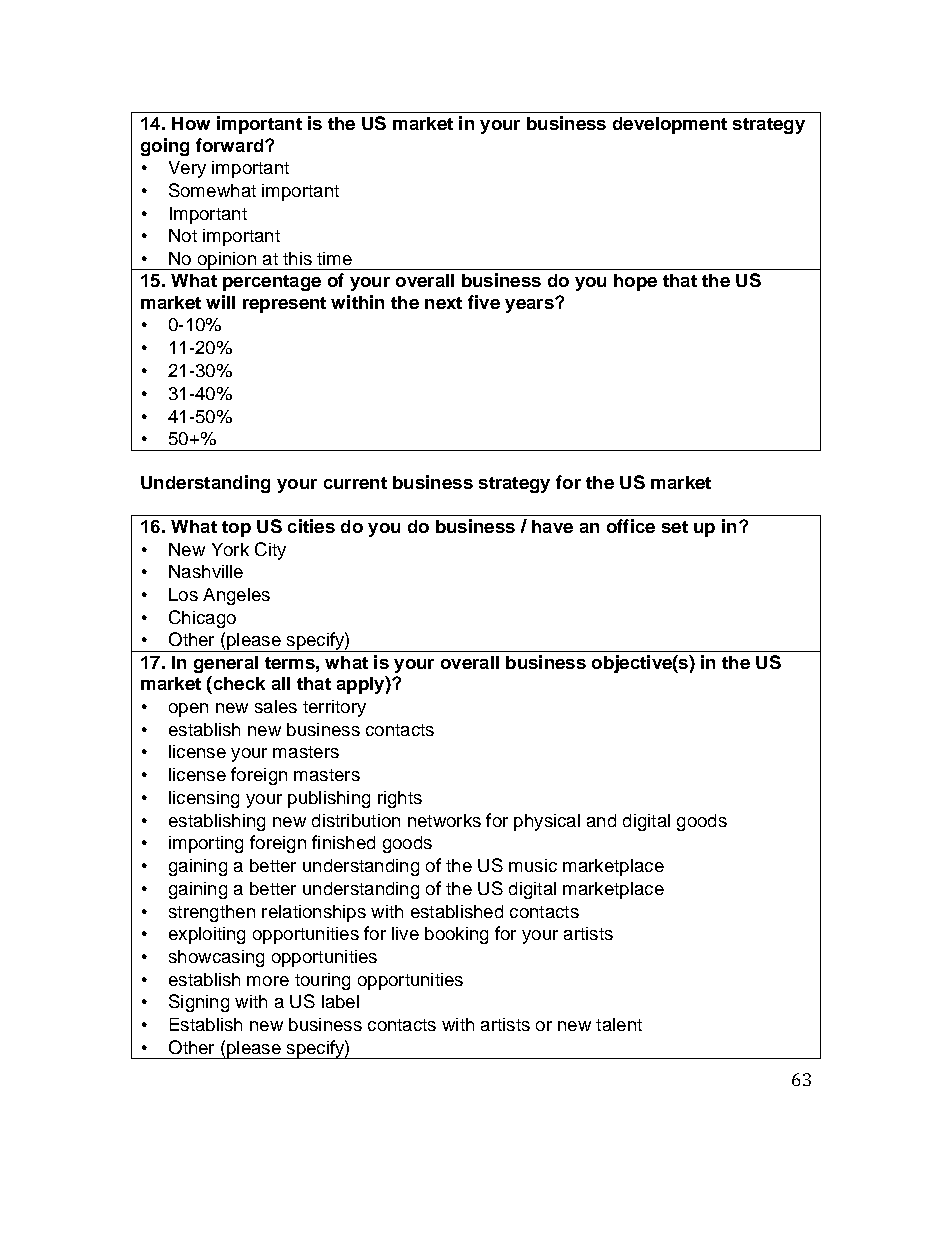 Image resolution: width=952 pixels, height=1233 pixels. What do you see at coordinates (220, 302) in the screenshot?
I see `will` at bounding box center [220, 302].
